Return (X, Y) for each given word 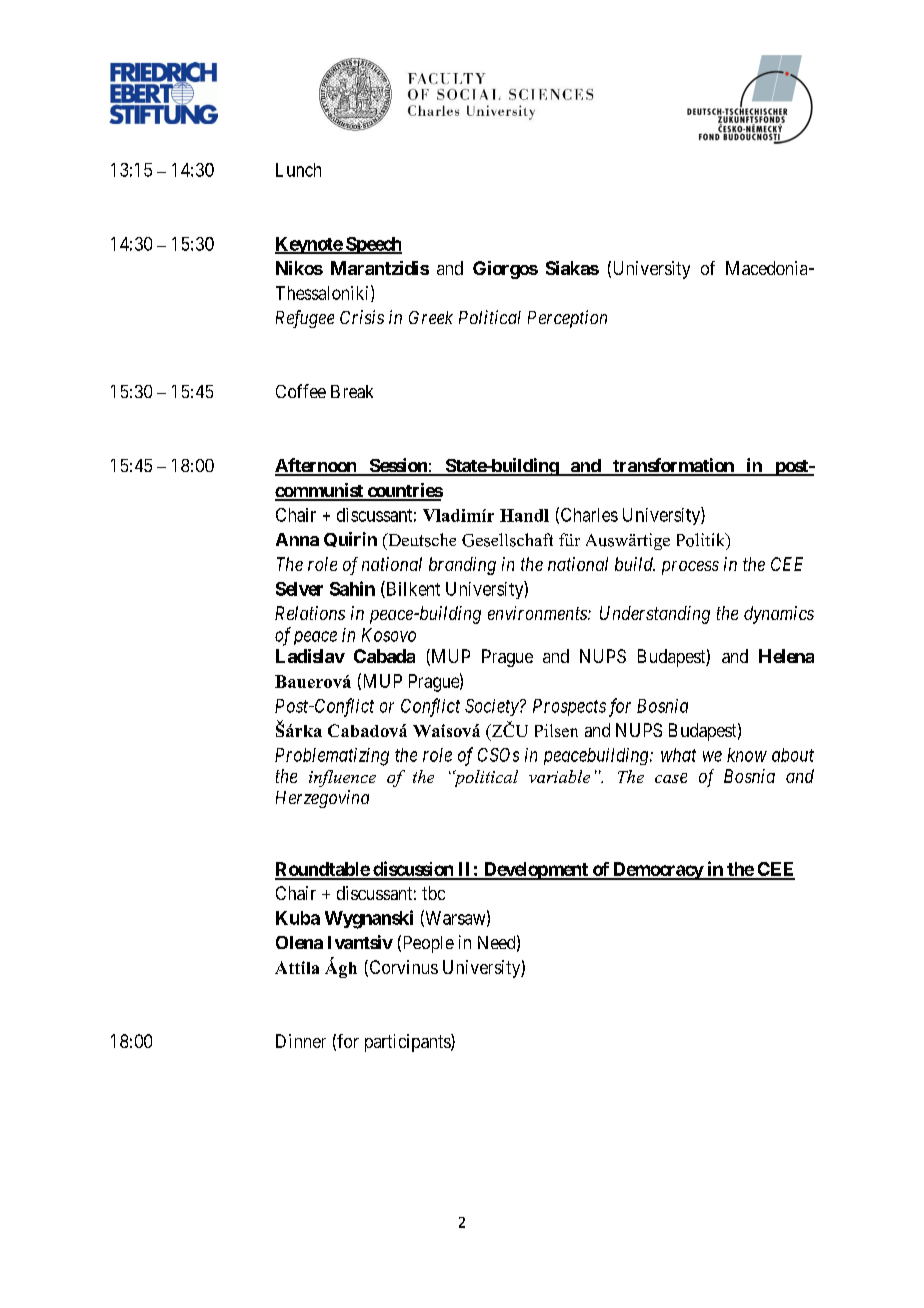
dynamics (779, 615)
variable (559, 776)
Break (352, 391)
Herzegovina (322, 799)
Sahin (352, 588)
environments (538, 613)
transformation (673, 466)
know (747, 755)
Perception (567, 319)
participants (408, 1043)
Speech (373, 245)
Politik (702, 541)
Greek (431, 317)
